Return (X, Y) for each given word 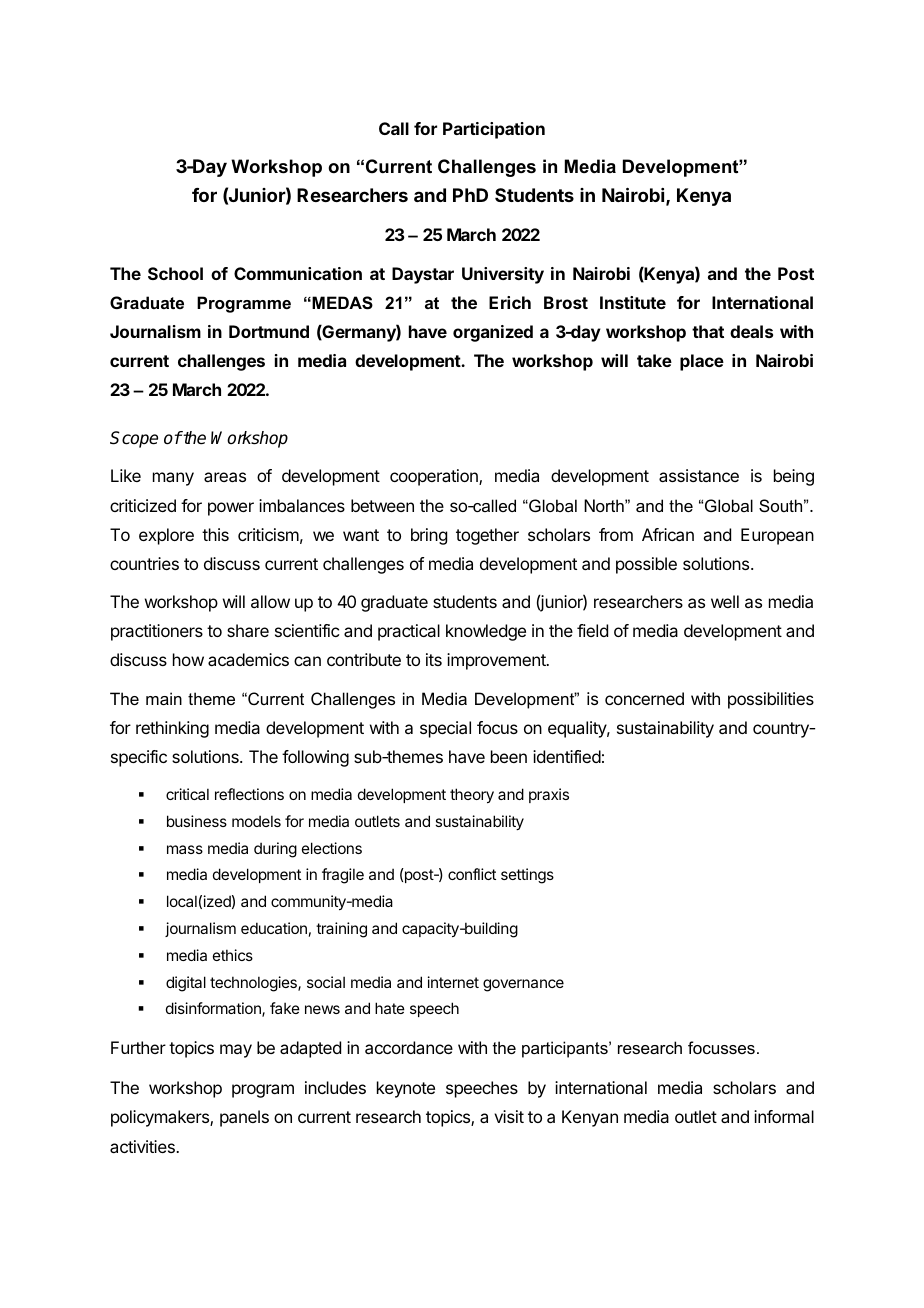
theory (472, 795)
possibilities (771, 700)
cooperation (435, 477)
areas (225, 477)
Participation (494, 130)
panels (244, 1118)
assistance (699, 475)
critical (187, 794)
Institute (633, 302)
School (175, 273)
